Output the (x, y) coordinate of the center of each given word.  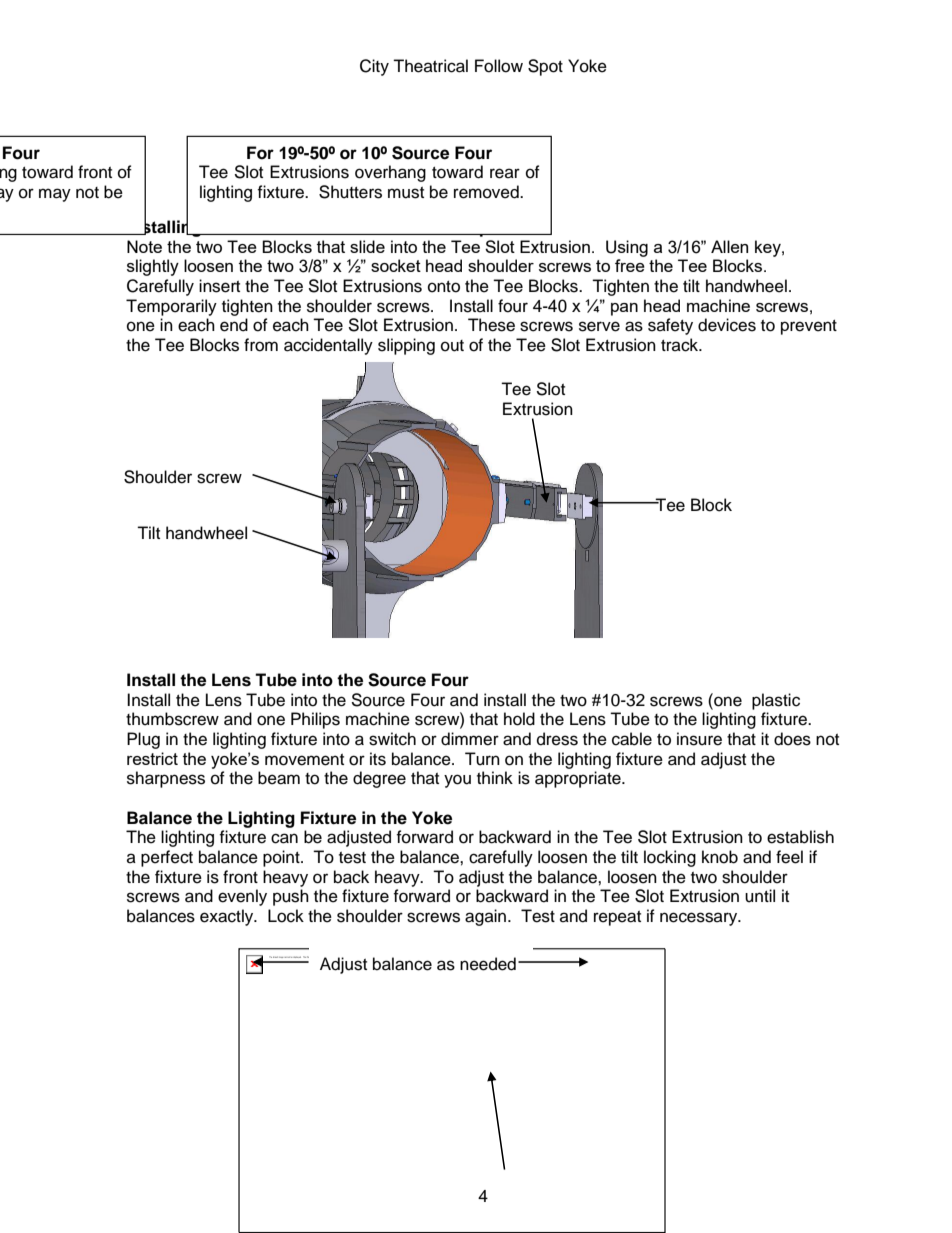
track (681, 345)
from (261, 345)
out (452, 346)
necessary (700, 919)
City (374, 67)
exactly (228, 917)
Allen (729, 246)
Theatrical (430, 66)
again (487, 917)
